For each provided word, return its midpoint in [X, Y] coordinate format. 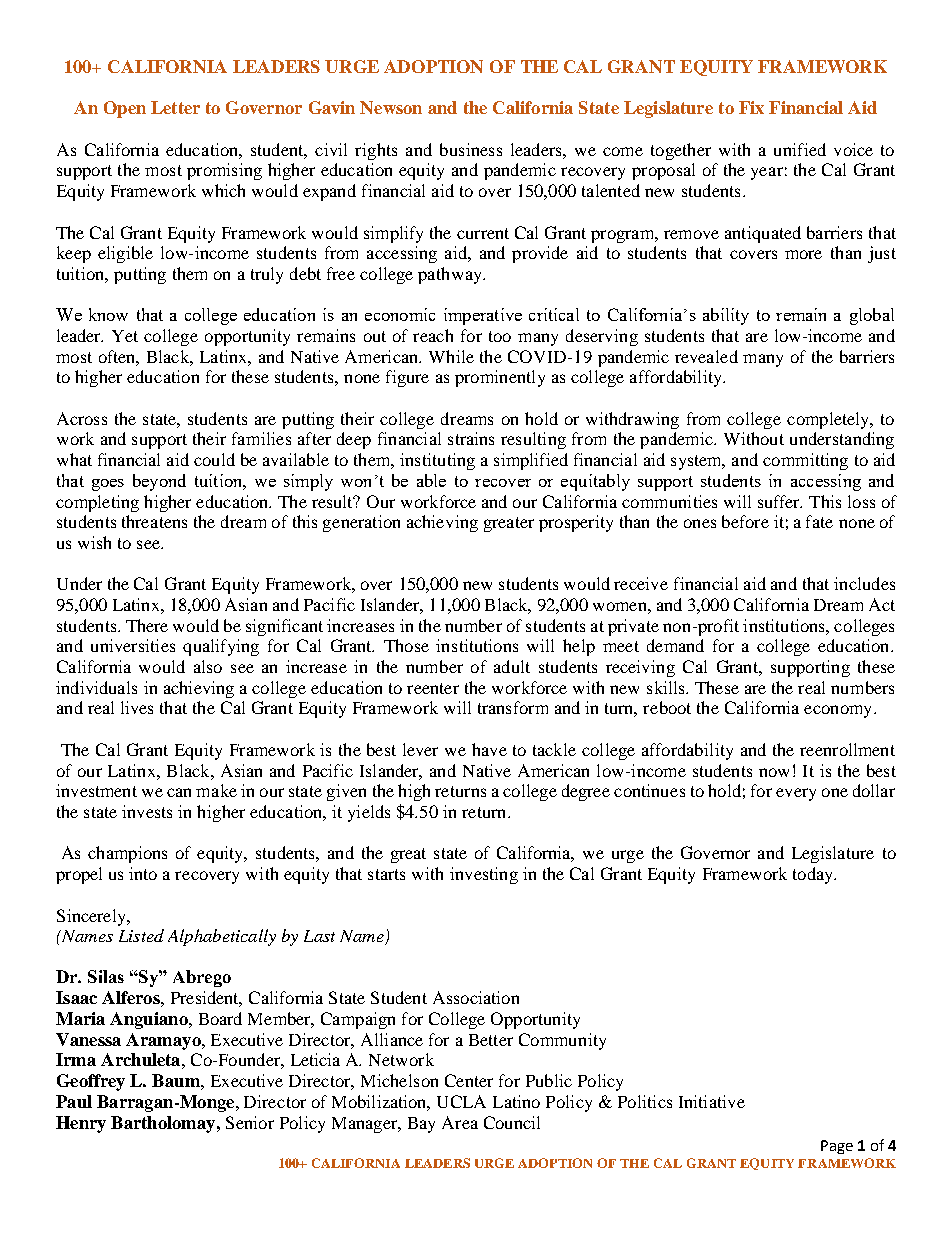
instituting [437, 461]
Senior [250, 1122]
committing [805, 461]
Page [837, 1147]
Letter [175, 107]
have [489, 749]
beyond [159, 482]
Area [460, 1122]
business [471, 149]
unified [800, 149]
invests [147, 811]
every [796, 794]
